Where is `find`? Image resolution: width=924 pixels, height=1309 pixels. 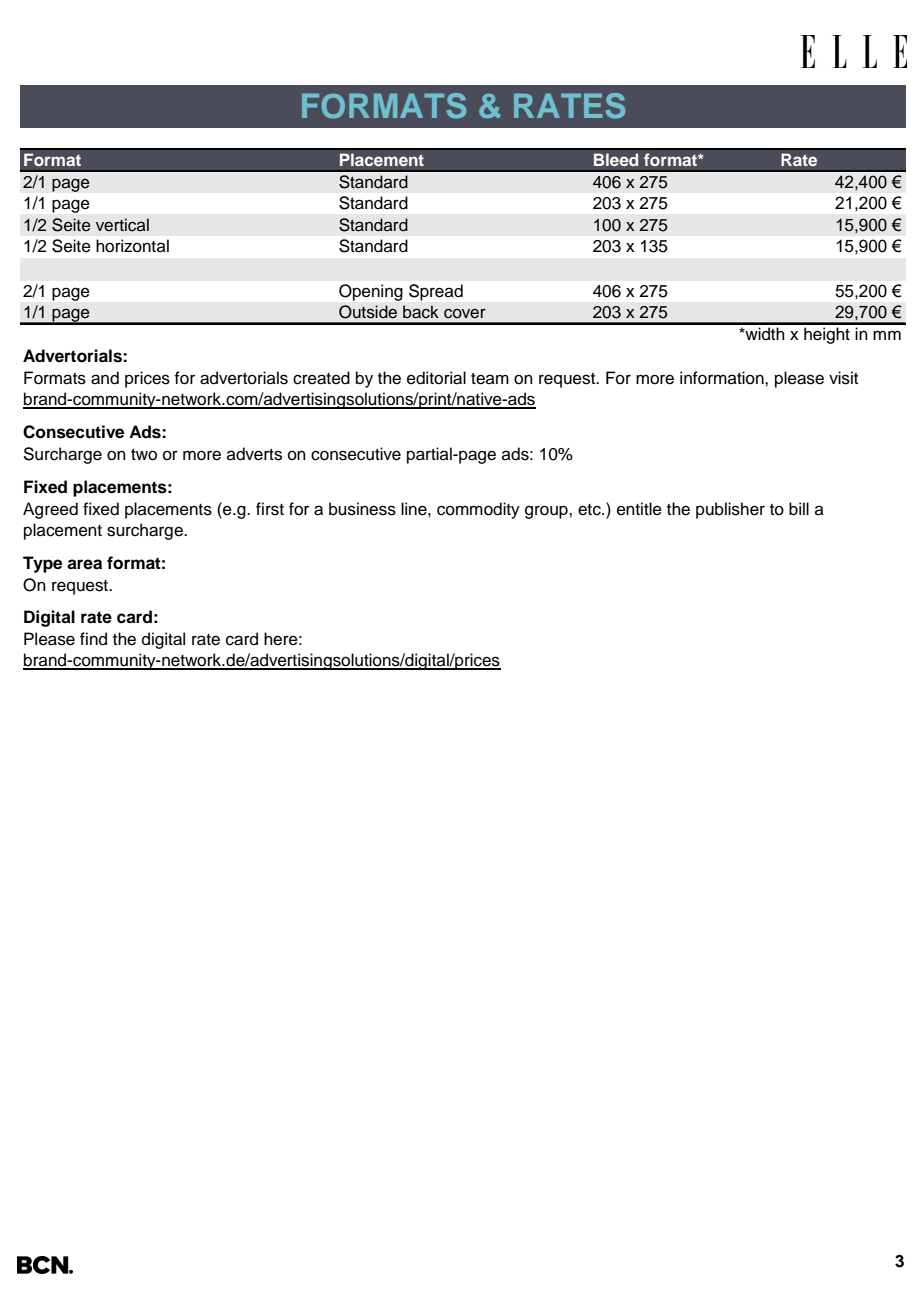
find is located at coordinates (93, 639).
